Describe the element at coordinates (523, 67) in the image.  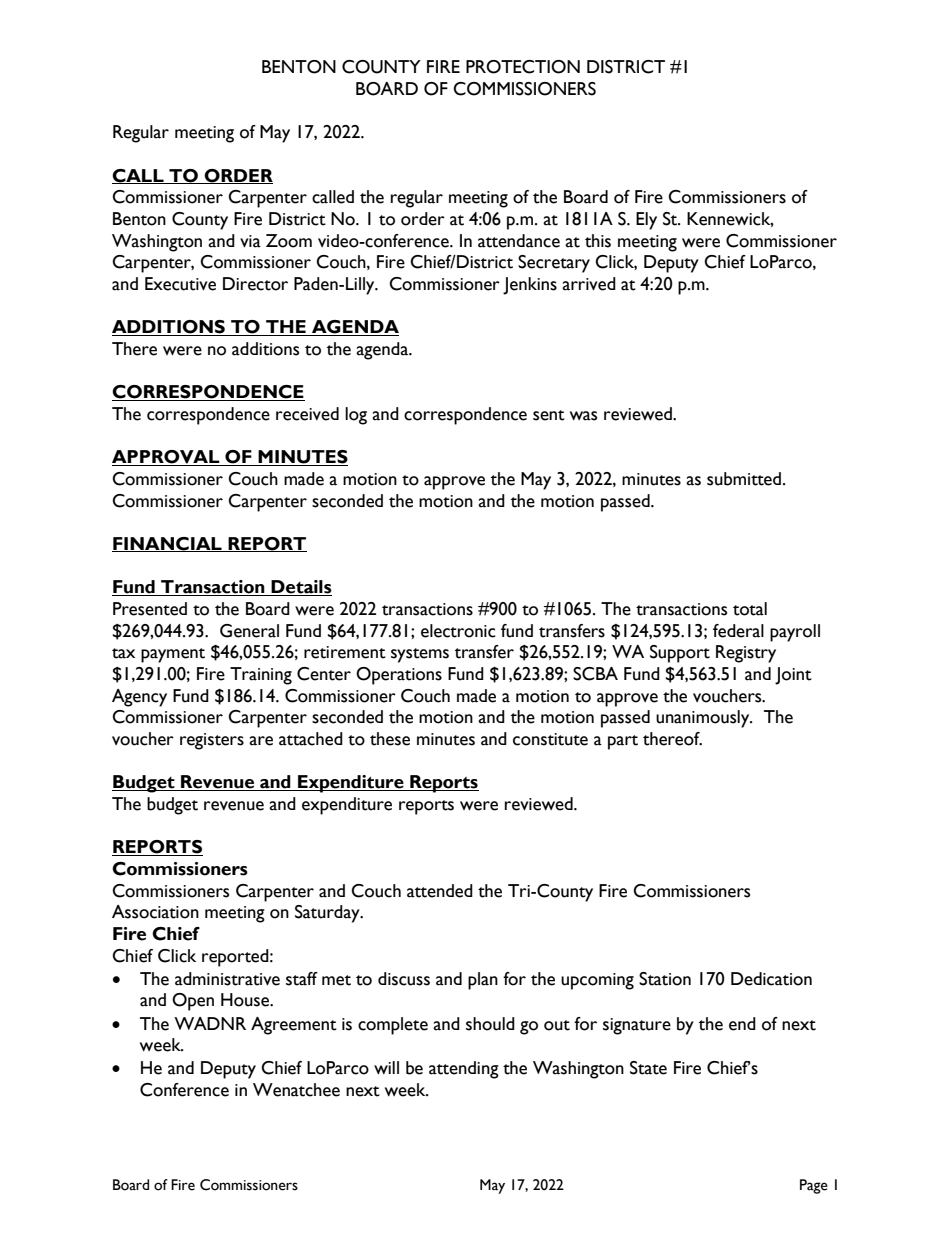
I see `PROTECTION` at that location.
